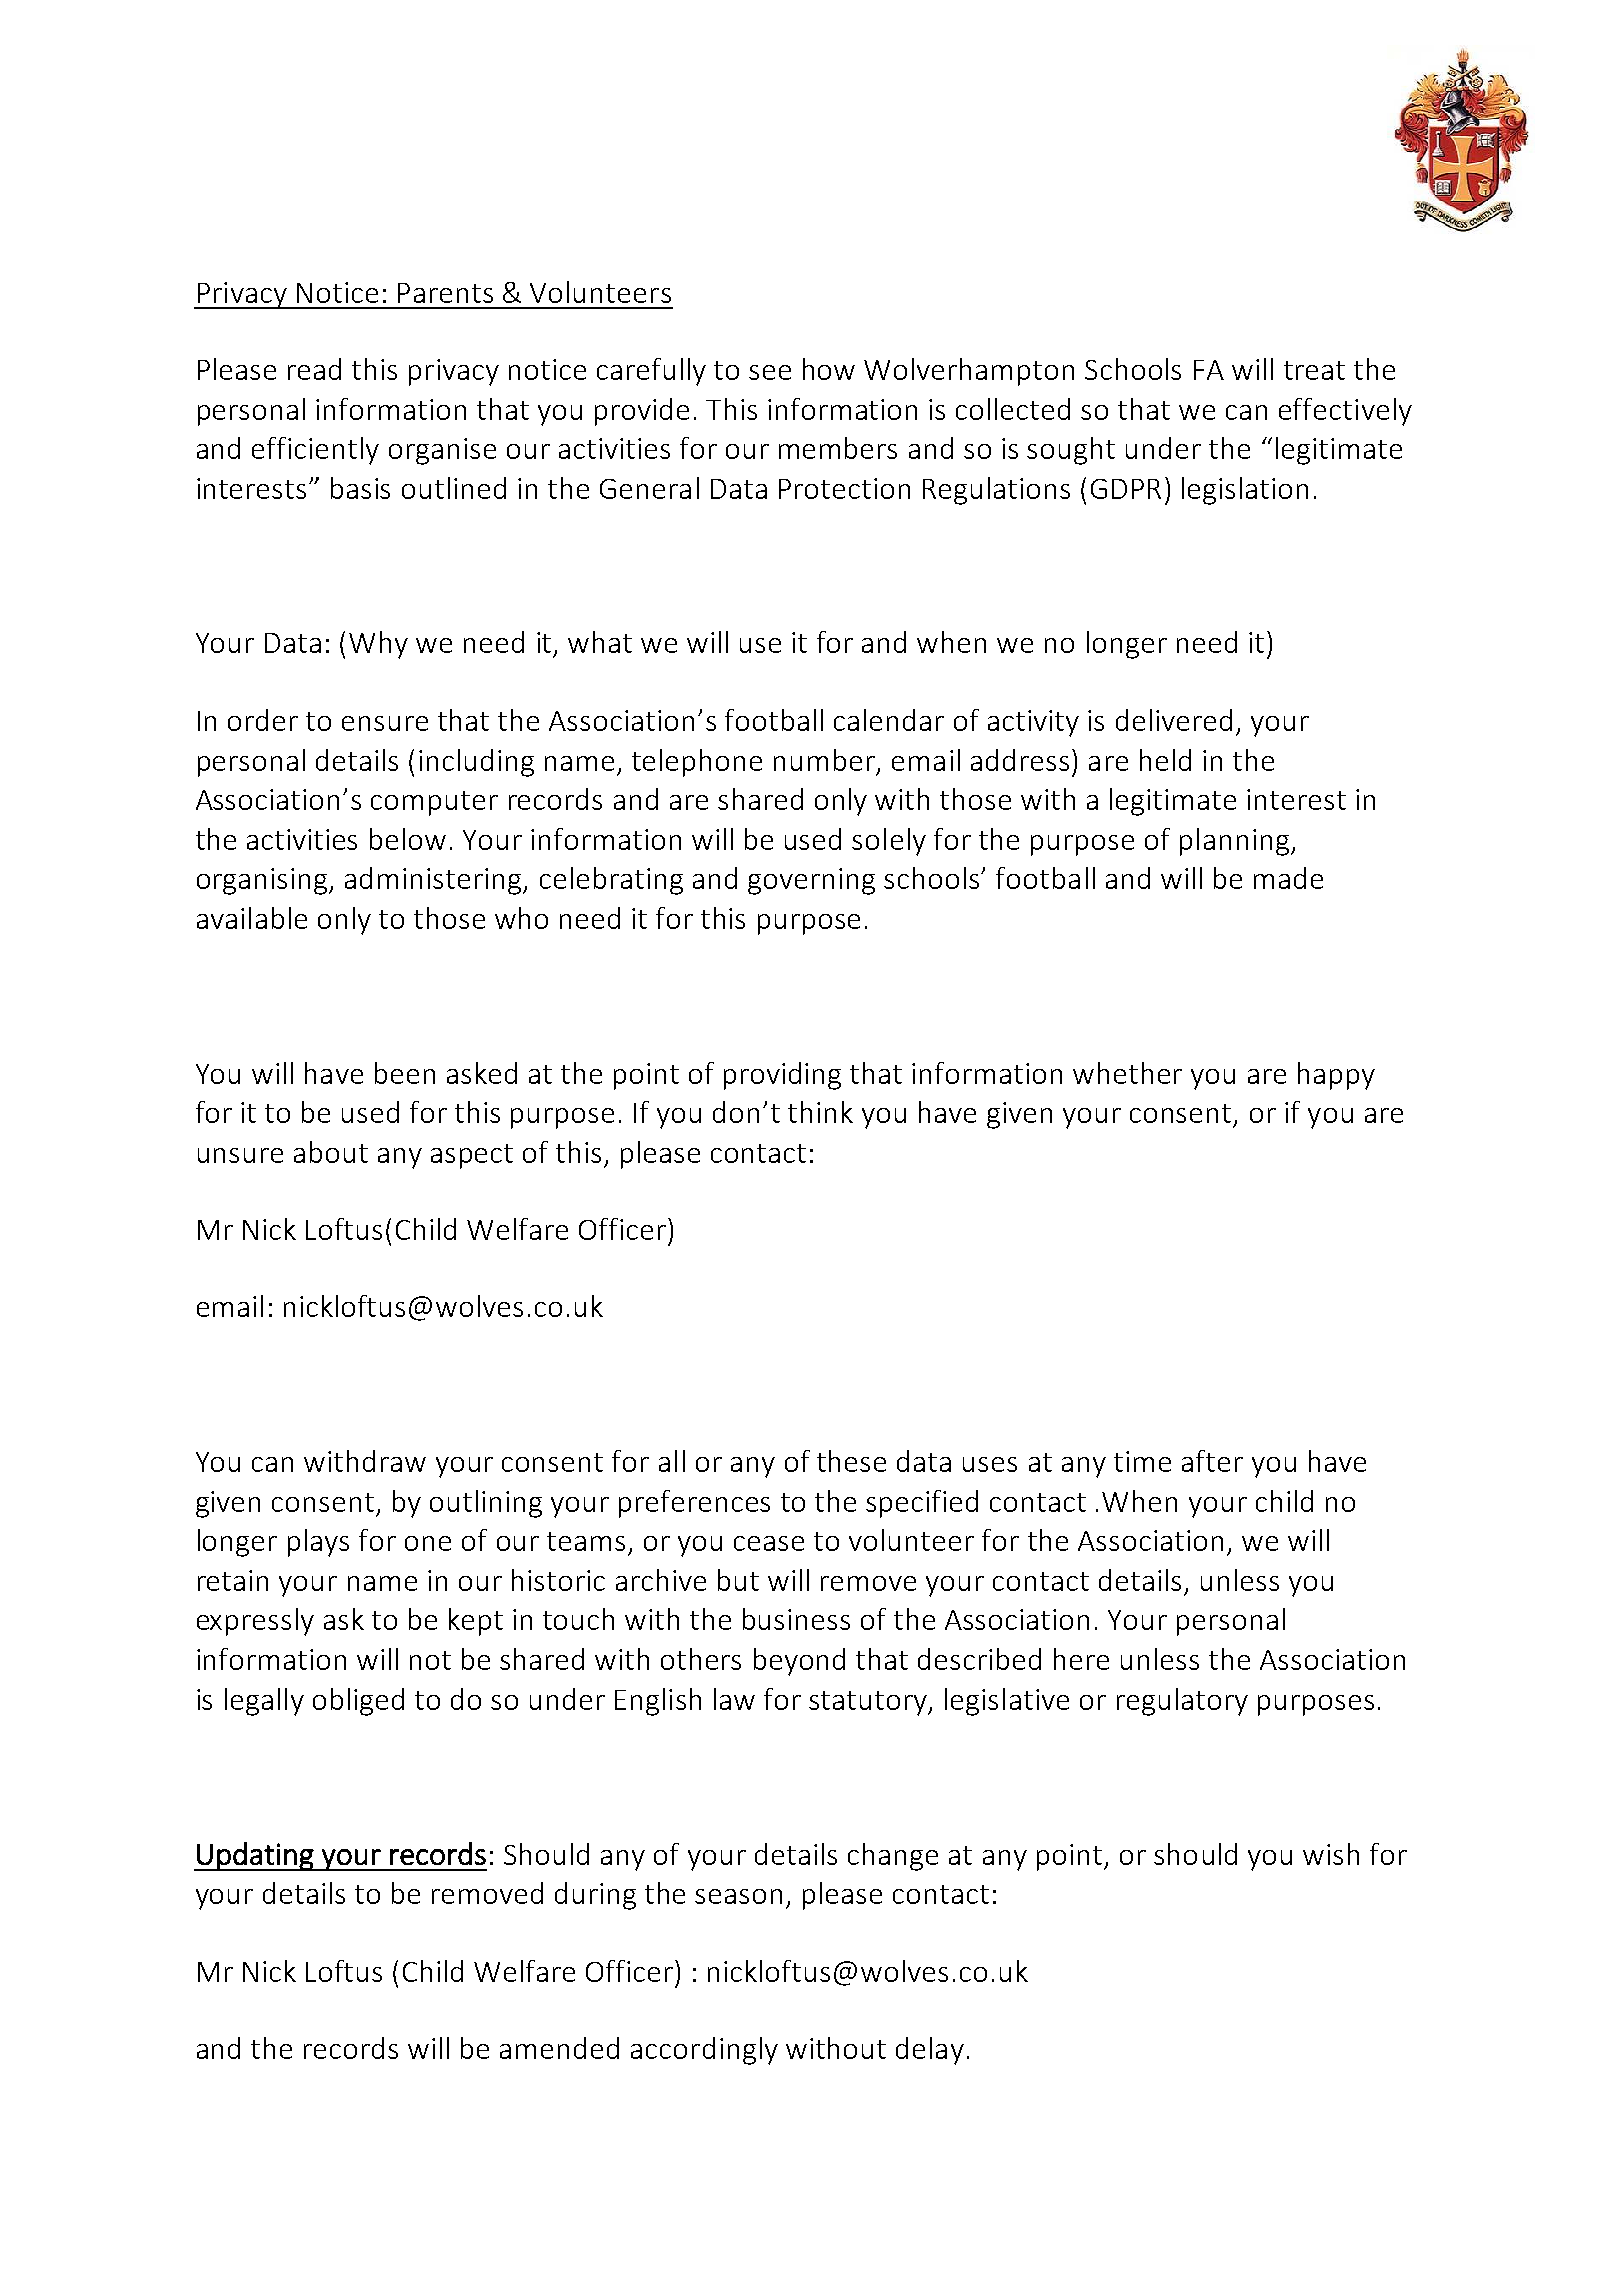 The image size is (1608, 2274). Describe the element at coordinates (559, 2048) in the screenshot. I see `amended` at that location.
